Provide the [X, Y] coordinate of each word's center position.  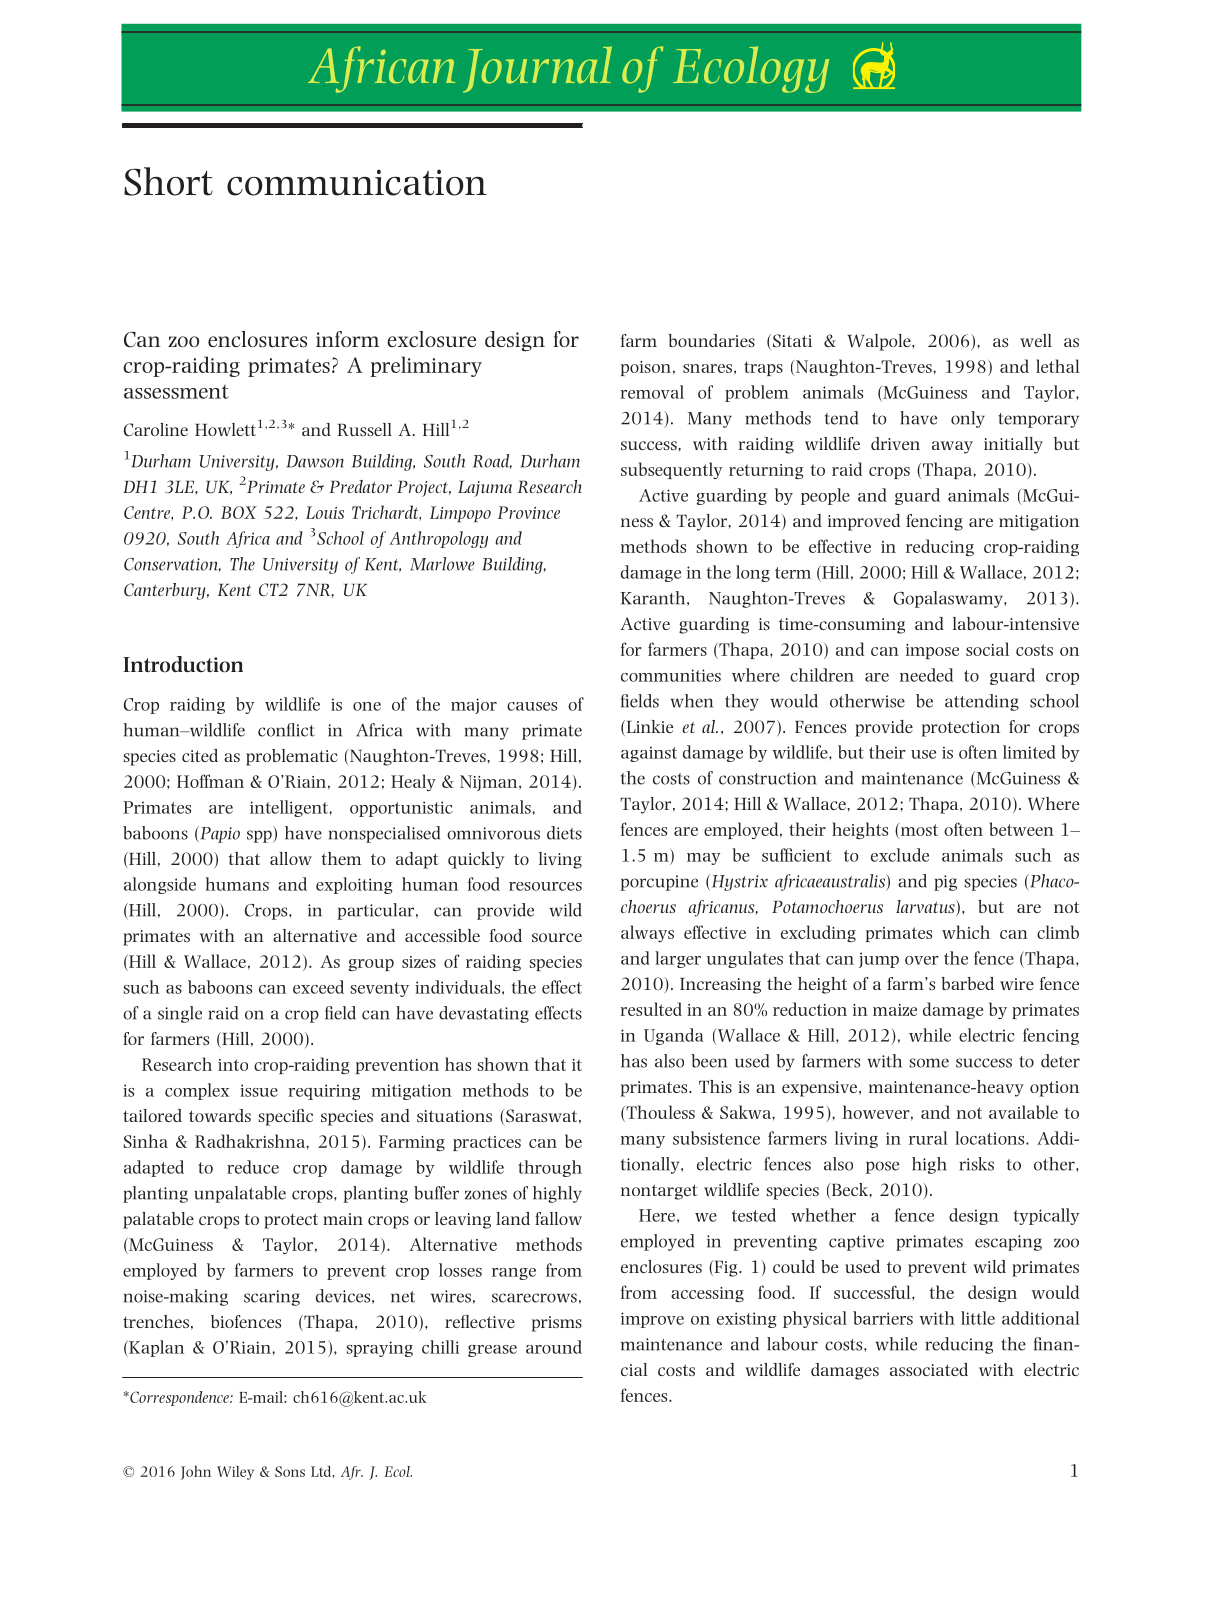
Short [168, 181]
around [554, 1347]
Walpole [880, 342]
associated [929, 1369]
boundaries [712, 340]
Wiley [235, 1473]
